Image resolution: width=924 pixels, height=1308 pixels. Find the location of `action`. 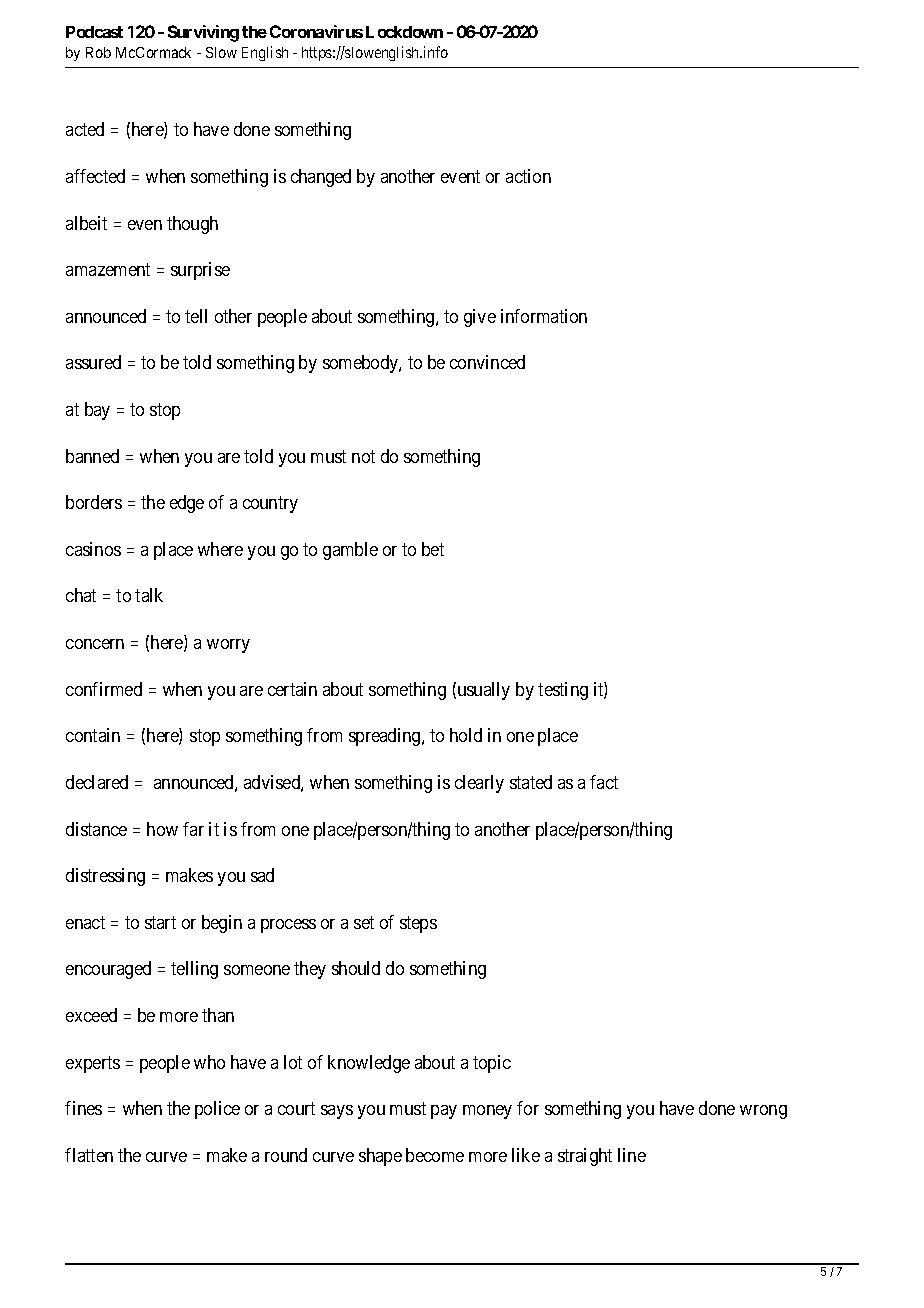

action is located at coordinates (528, 176).
